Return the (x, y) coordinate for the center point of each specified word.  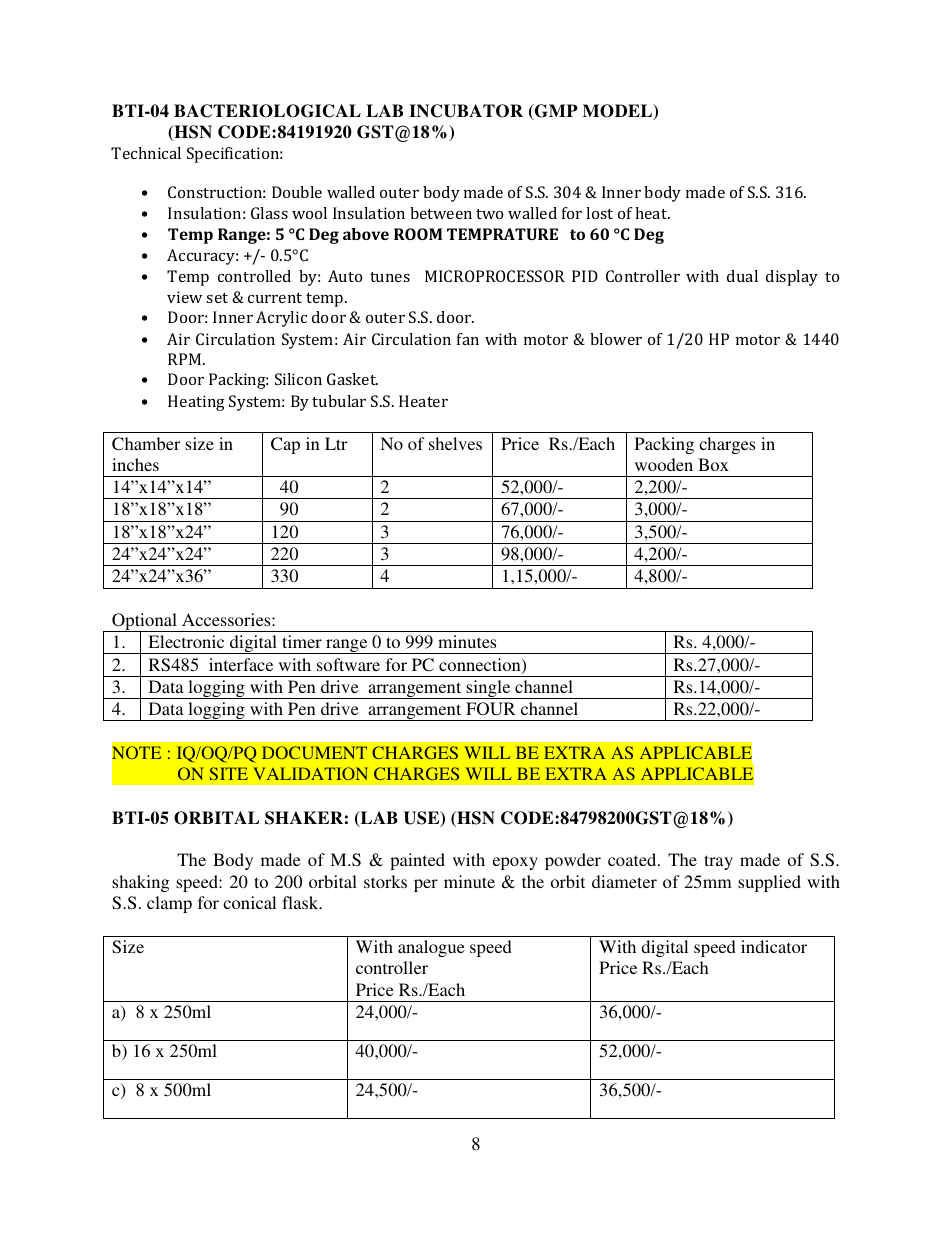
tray (718, 862)
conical (249, 902)
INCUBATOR (466, 111)
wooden (664, 464)
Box (713, 464)
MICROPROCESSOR (495, 276)
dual (742, 276)
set (217, 298)
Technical (146, 153)
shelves (455, 443)
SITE (228, 773)
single (488, 689)
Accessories (227, 619)
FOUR (491, 709)
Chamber (146, 444)
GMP (555, 112)
